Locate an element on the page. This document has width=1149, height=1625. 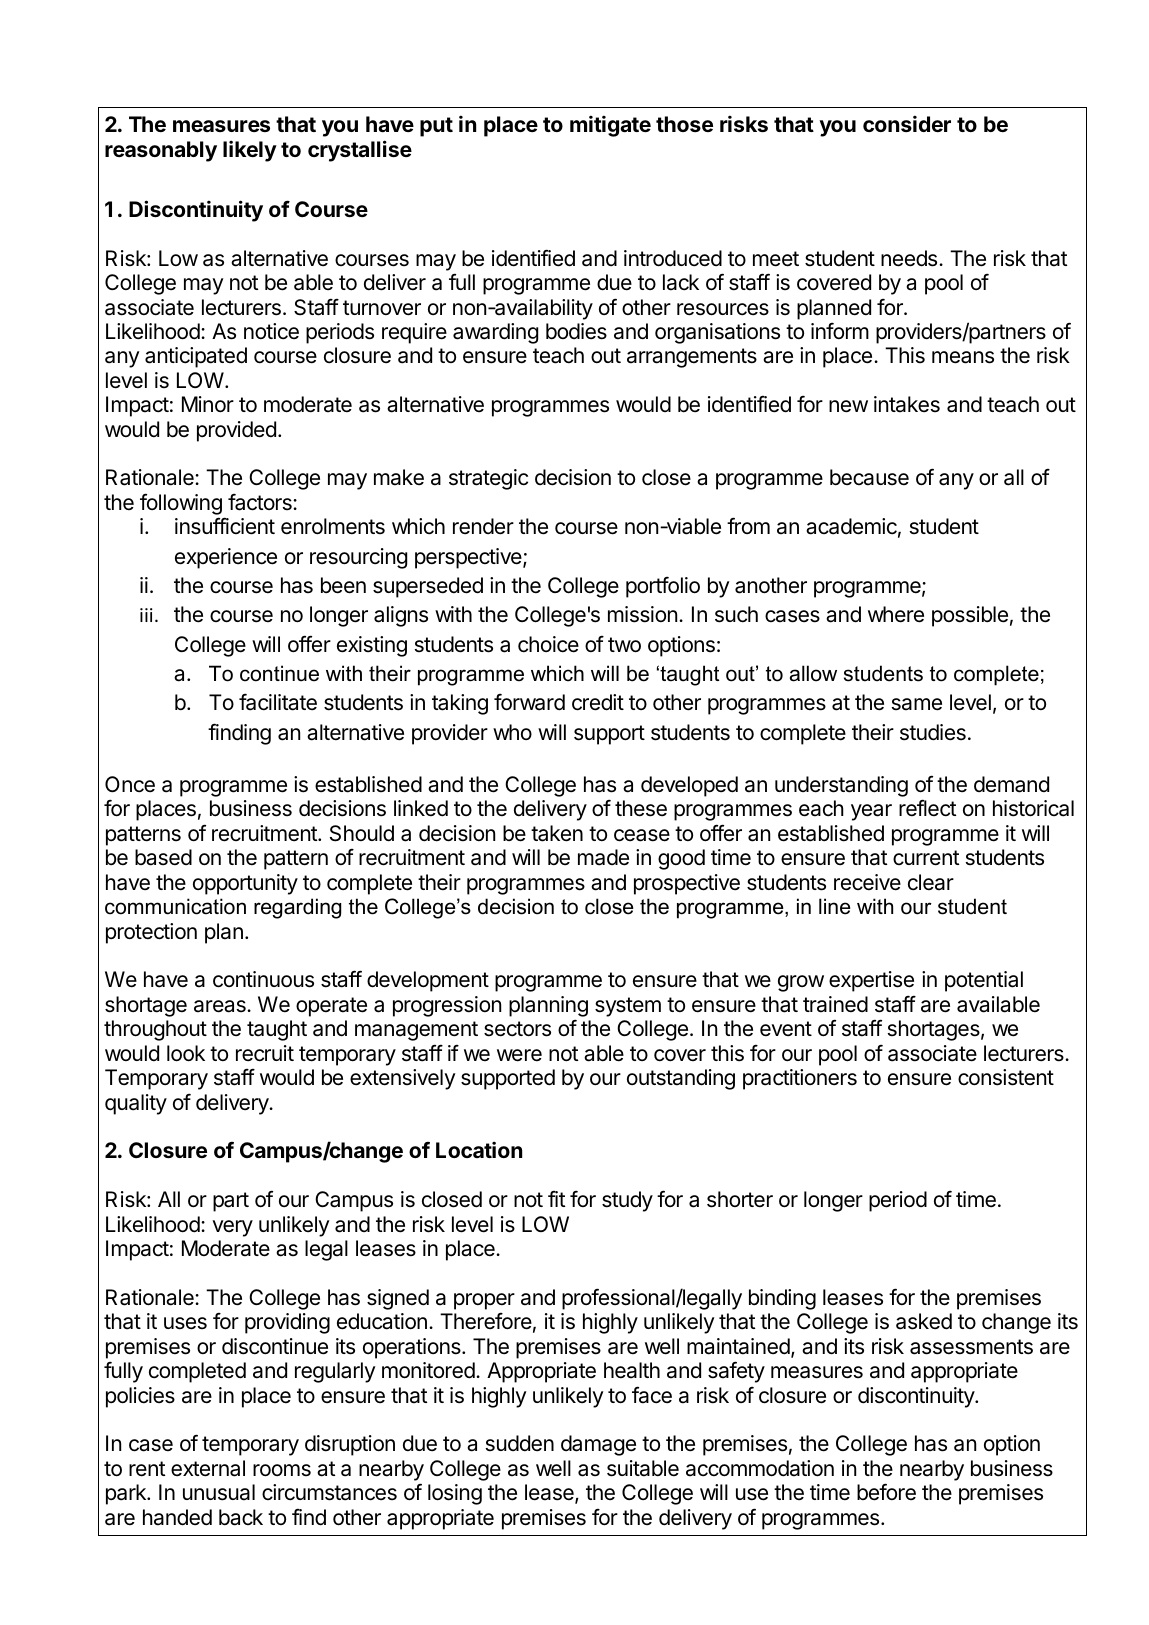
mitigate is located at coordinates (610, 126).
